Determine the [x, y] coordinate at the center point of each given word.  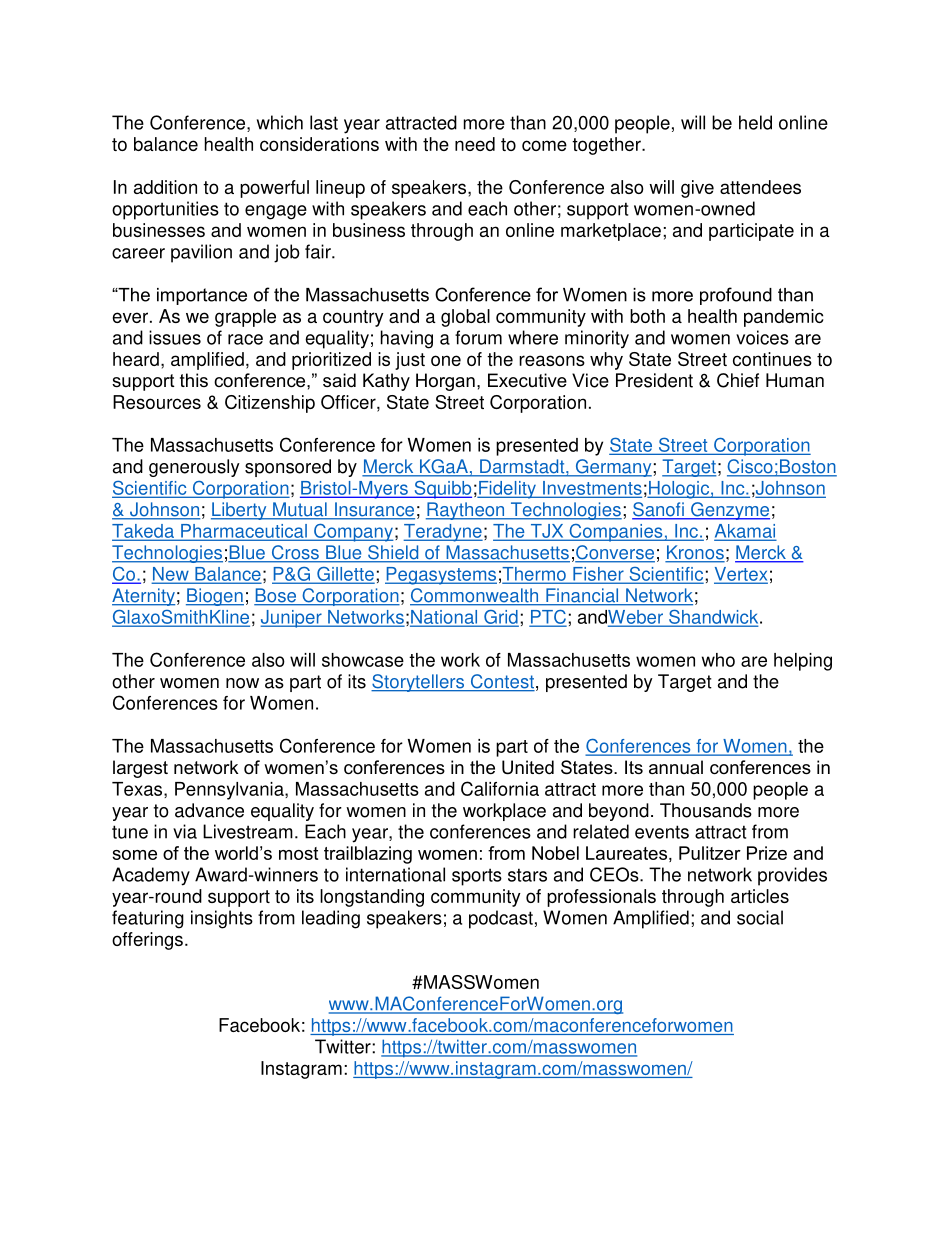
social [760, 917]
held [755, 122]
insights [222, 919]
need [475, 144]
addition [165, 187]
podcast [501, 919]
